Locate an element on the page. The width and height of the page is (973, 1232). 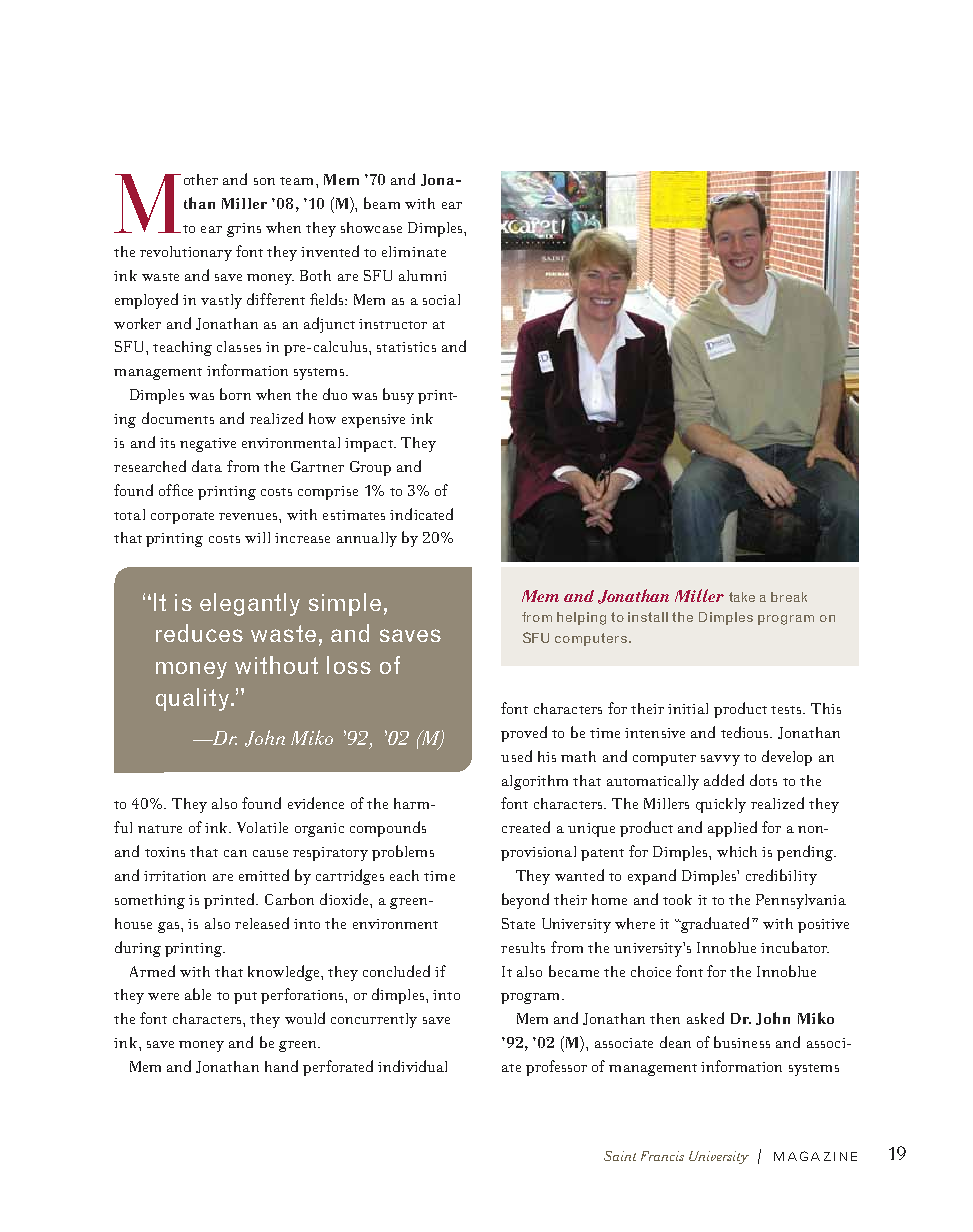
grins is located at coordinates (244, 230).
